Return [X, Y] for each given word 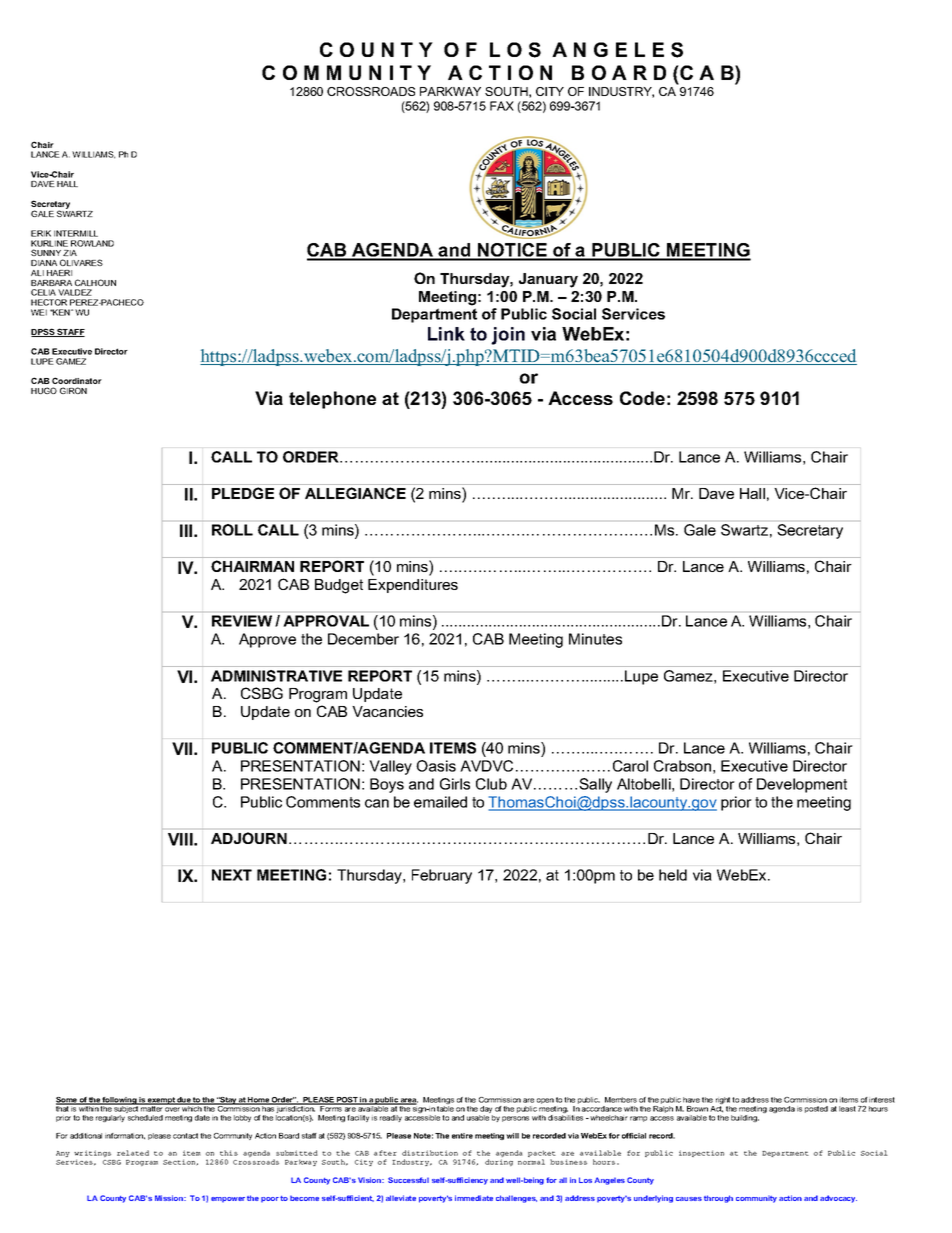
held [673, 875]
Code [642, 398]
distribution [430, 1153]
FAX [502, 106]
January [548, 280]
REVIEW [242, 621]
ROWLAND [92, 243]
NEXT [232, 875]
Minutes [595, 639]
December [363, 639]
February [442, 876]
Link [446, 334]
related [133, 1153]
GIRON [73, 390]
